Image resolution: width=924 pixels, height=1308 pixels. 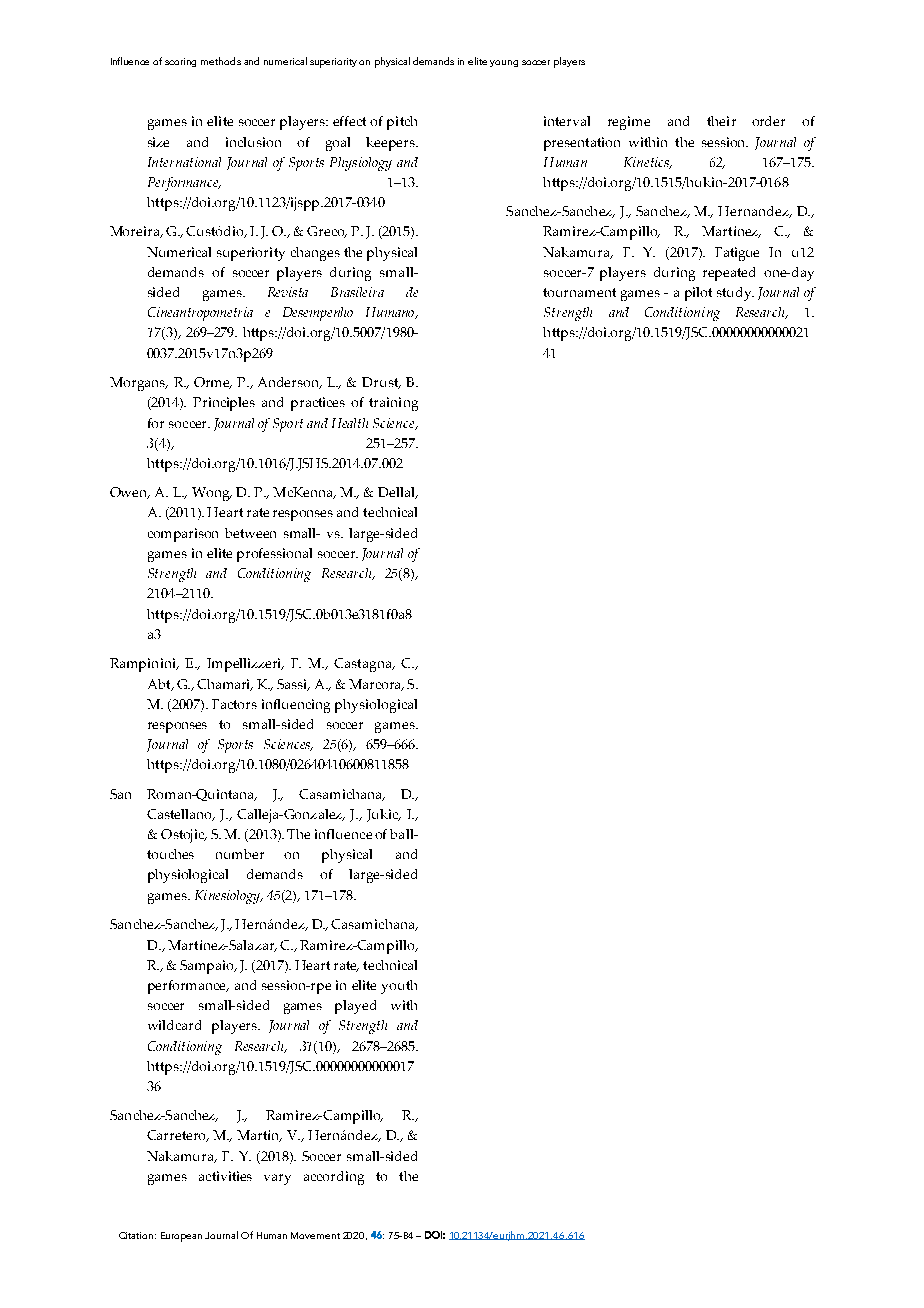 What do you see at coordinates (399, 987) in the screenshot?
I see `youth` at bounding box center [399, 987].
